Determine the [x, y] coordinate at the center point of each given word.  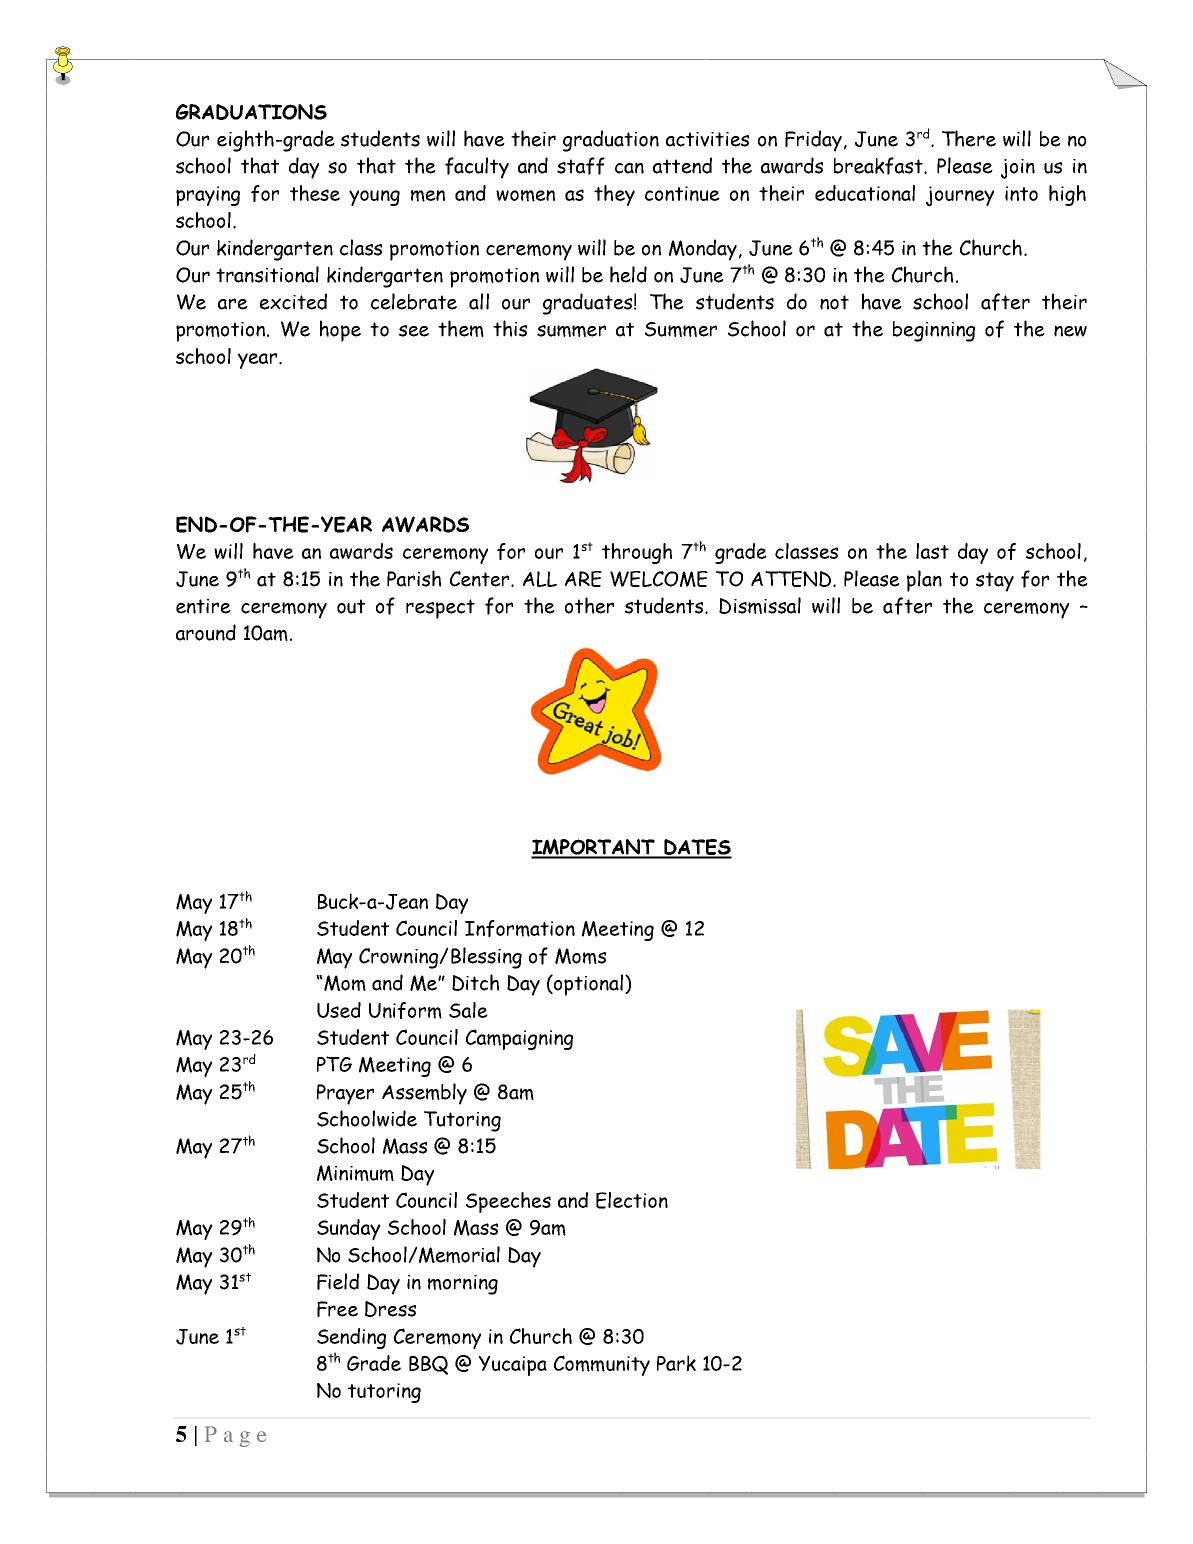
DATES [697, 848]
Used [339, 1010]
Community [602, 1365]
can [629, 168]
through [637, 553]
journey [960, 196]
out [351, 606]
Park [676, 1363]
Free [337, 1309]
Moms [580, 956]
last [932, 551]
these [315, 193]
